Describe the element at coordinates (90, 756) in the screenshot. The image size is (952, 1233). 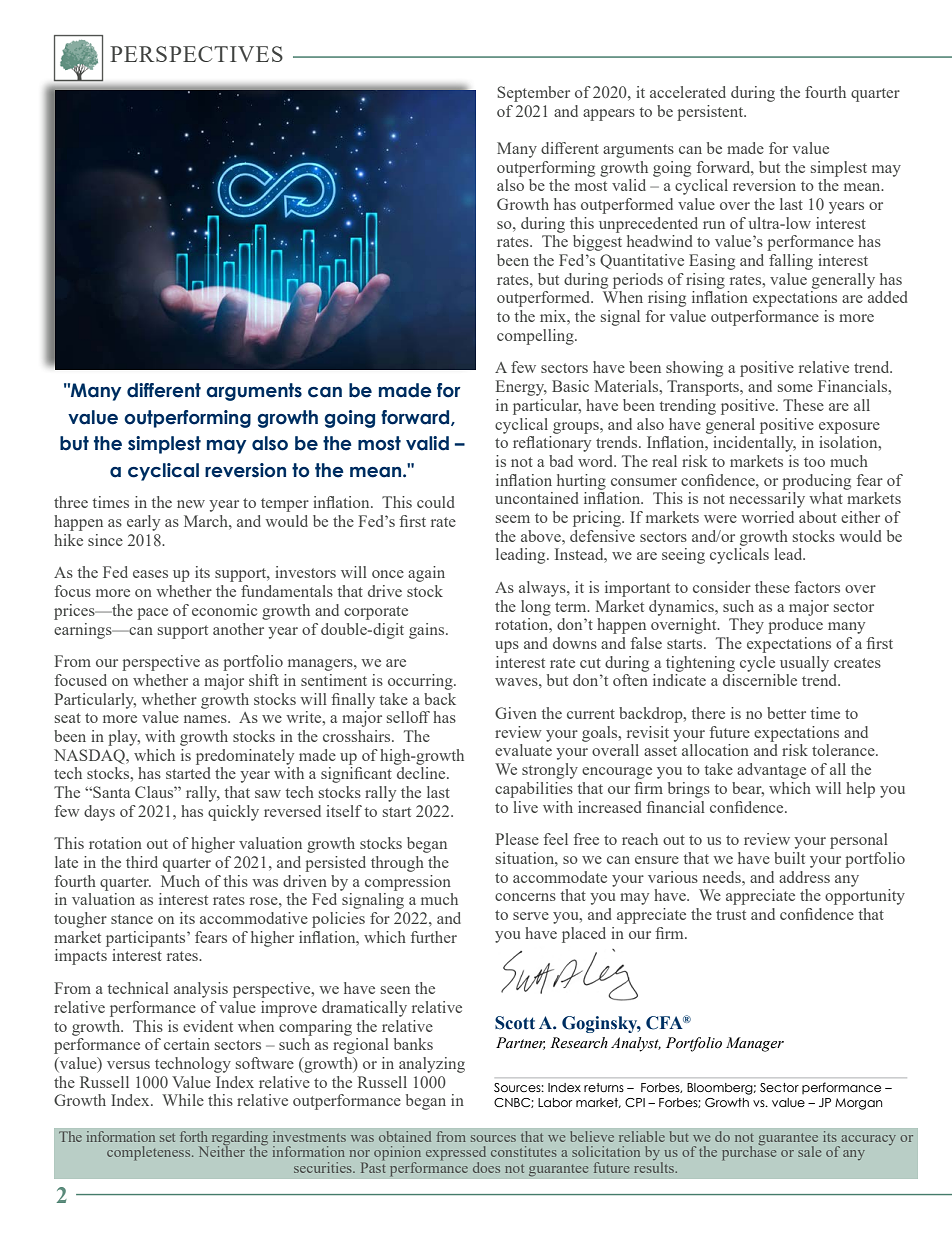
I see `NASDAQ` at that location.
